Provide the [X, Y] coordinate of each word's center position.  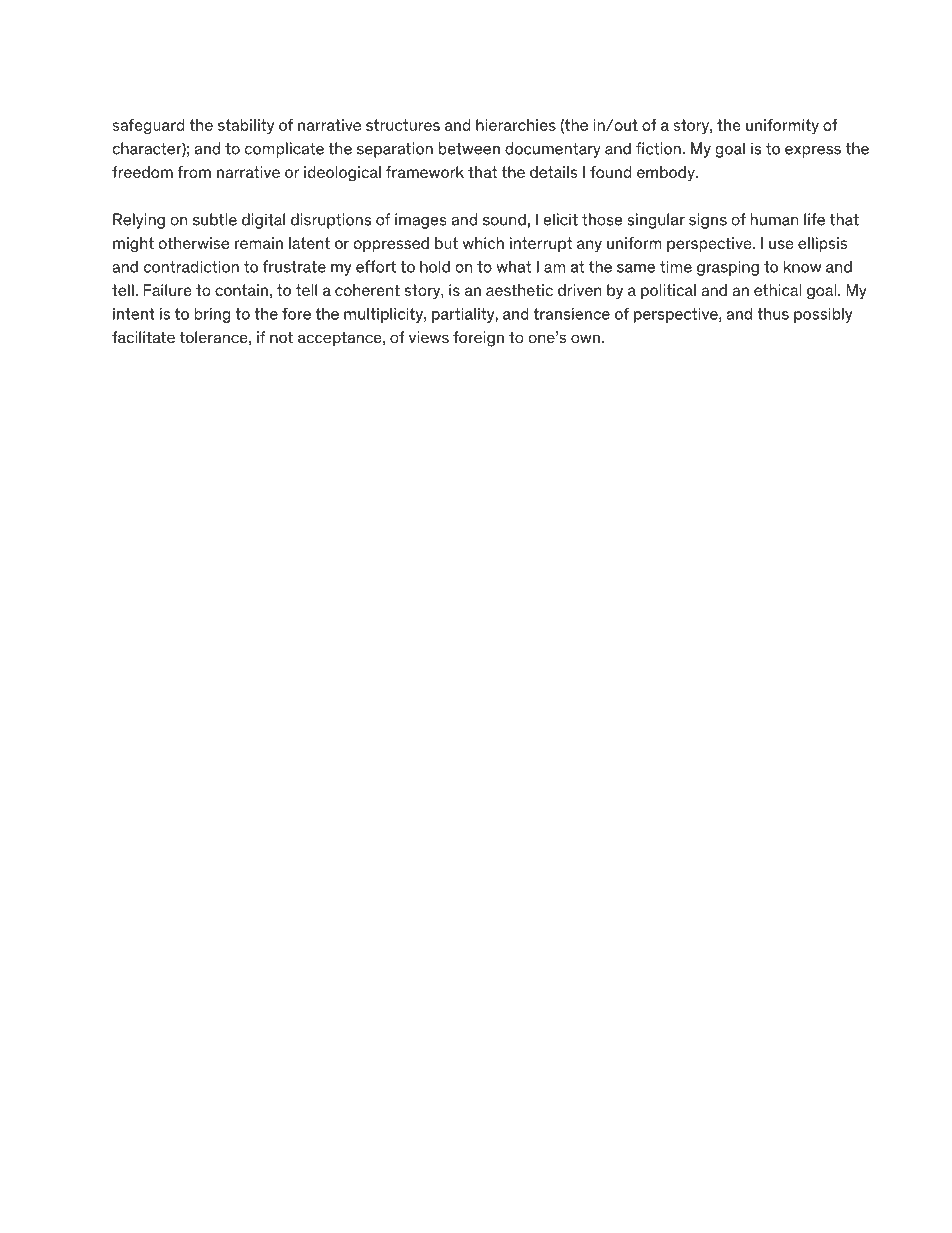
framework [425, 172]
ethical [777, 290]
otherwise [194, 243]
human [775, 219]
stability [246, 126]
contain [241, 290]
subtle [215, 219]
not [281, 337]
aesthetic [519, 290]
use [781, 244]
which [483, 243]
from [194, 172]
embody [667, 174]
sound [504, 219]
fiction [658, 148]
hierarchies [516, 125]
